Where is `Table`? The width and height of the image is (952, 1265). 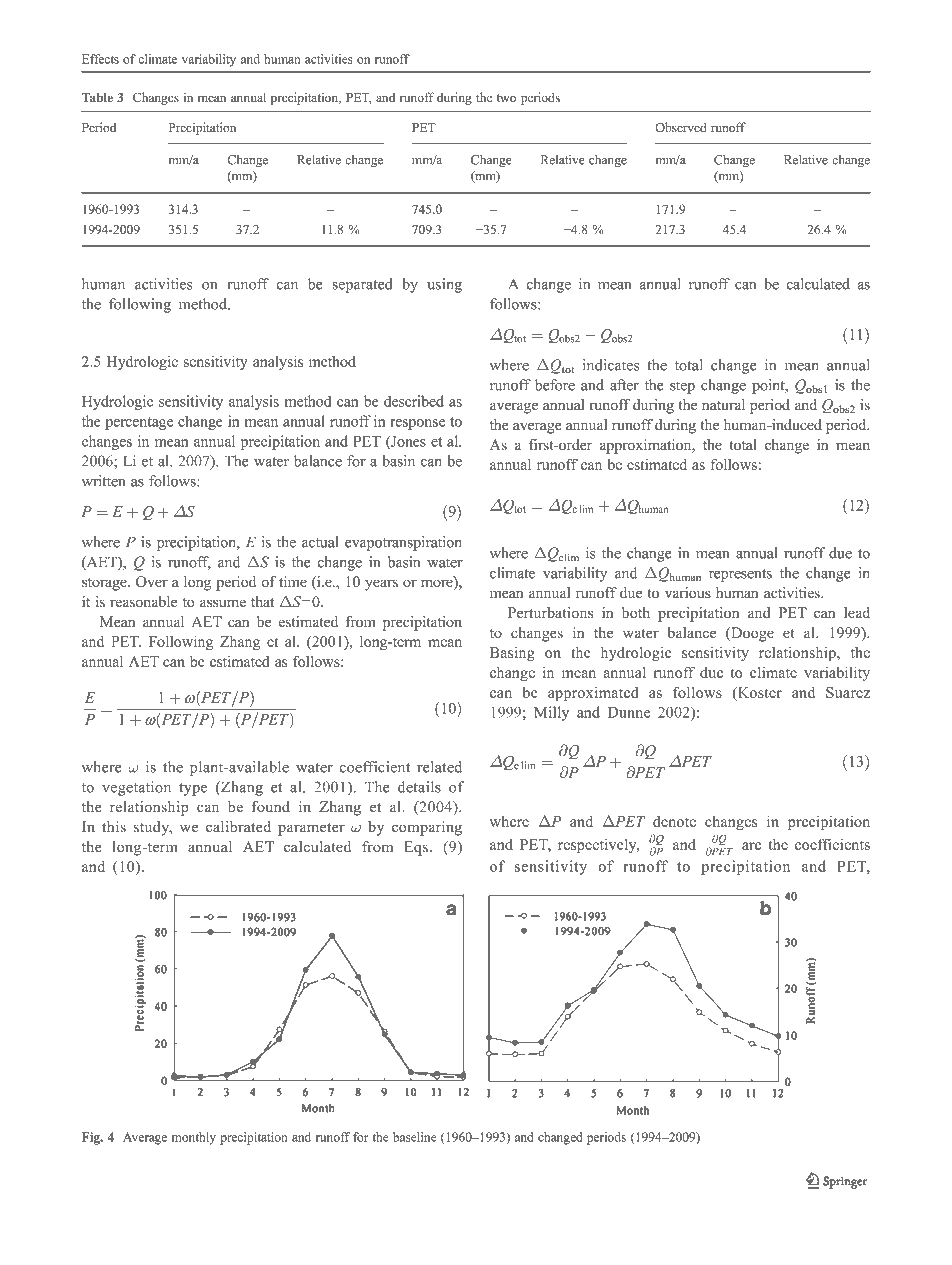
Table is located at coordinates (97, 98).
